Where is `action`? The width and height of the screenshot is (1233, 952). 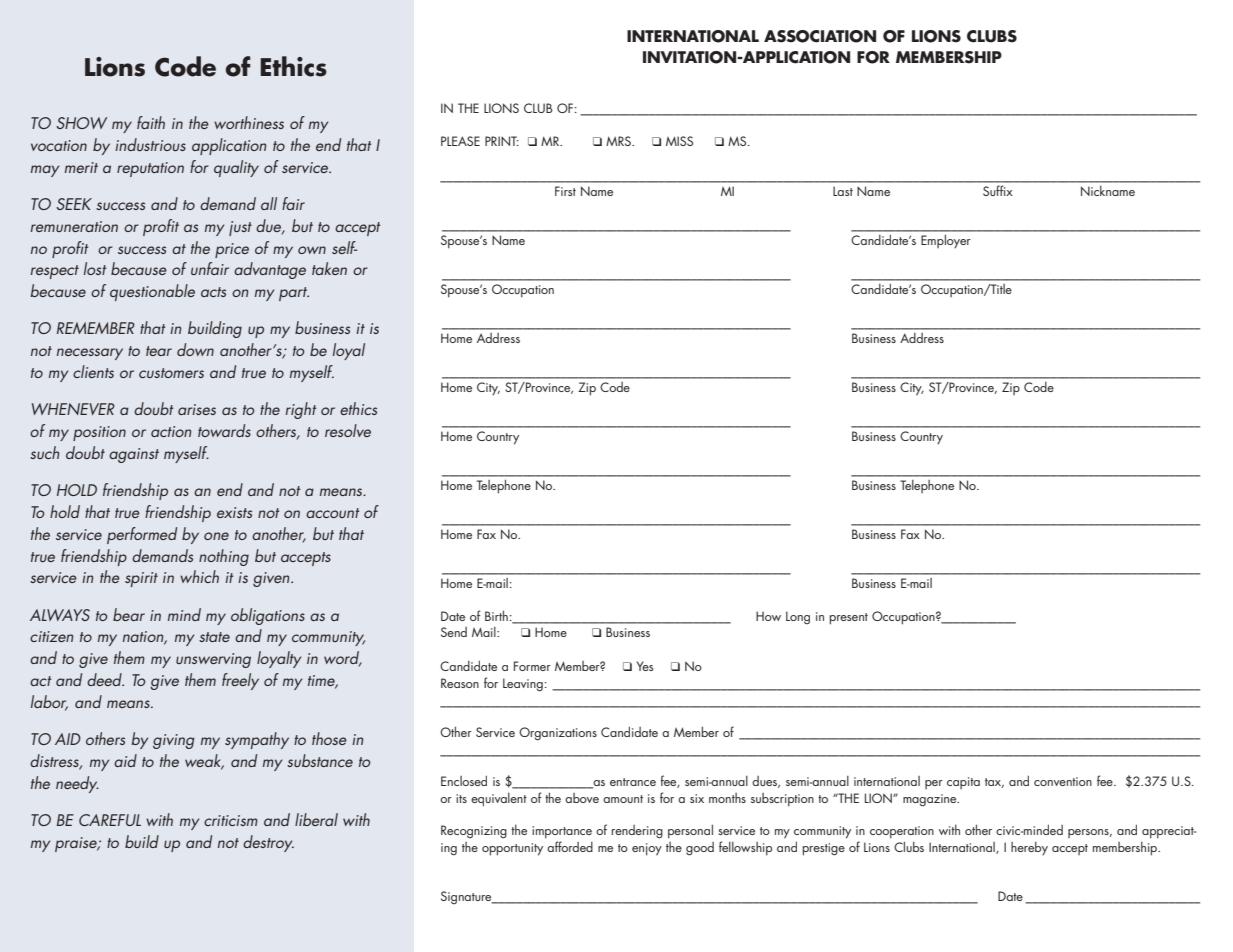 action is located at coordinates (171, 431).
